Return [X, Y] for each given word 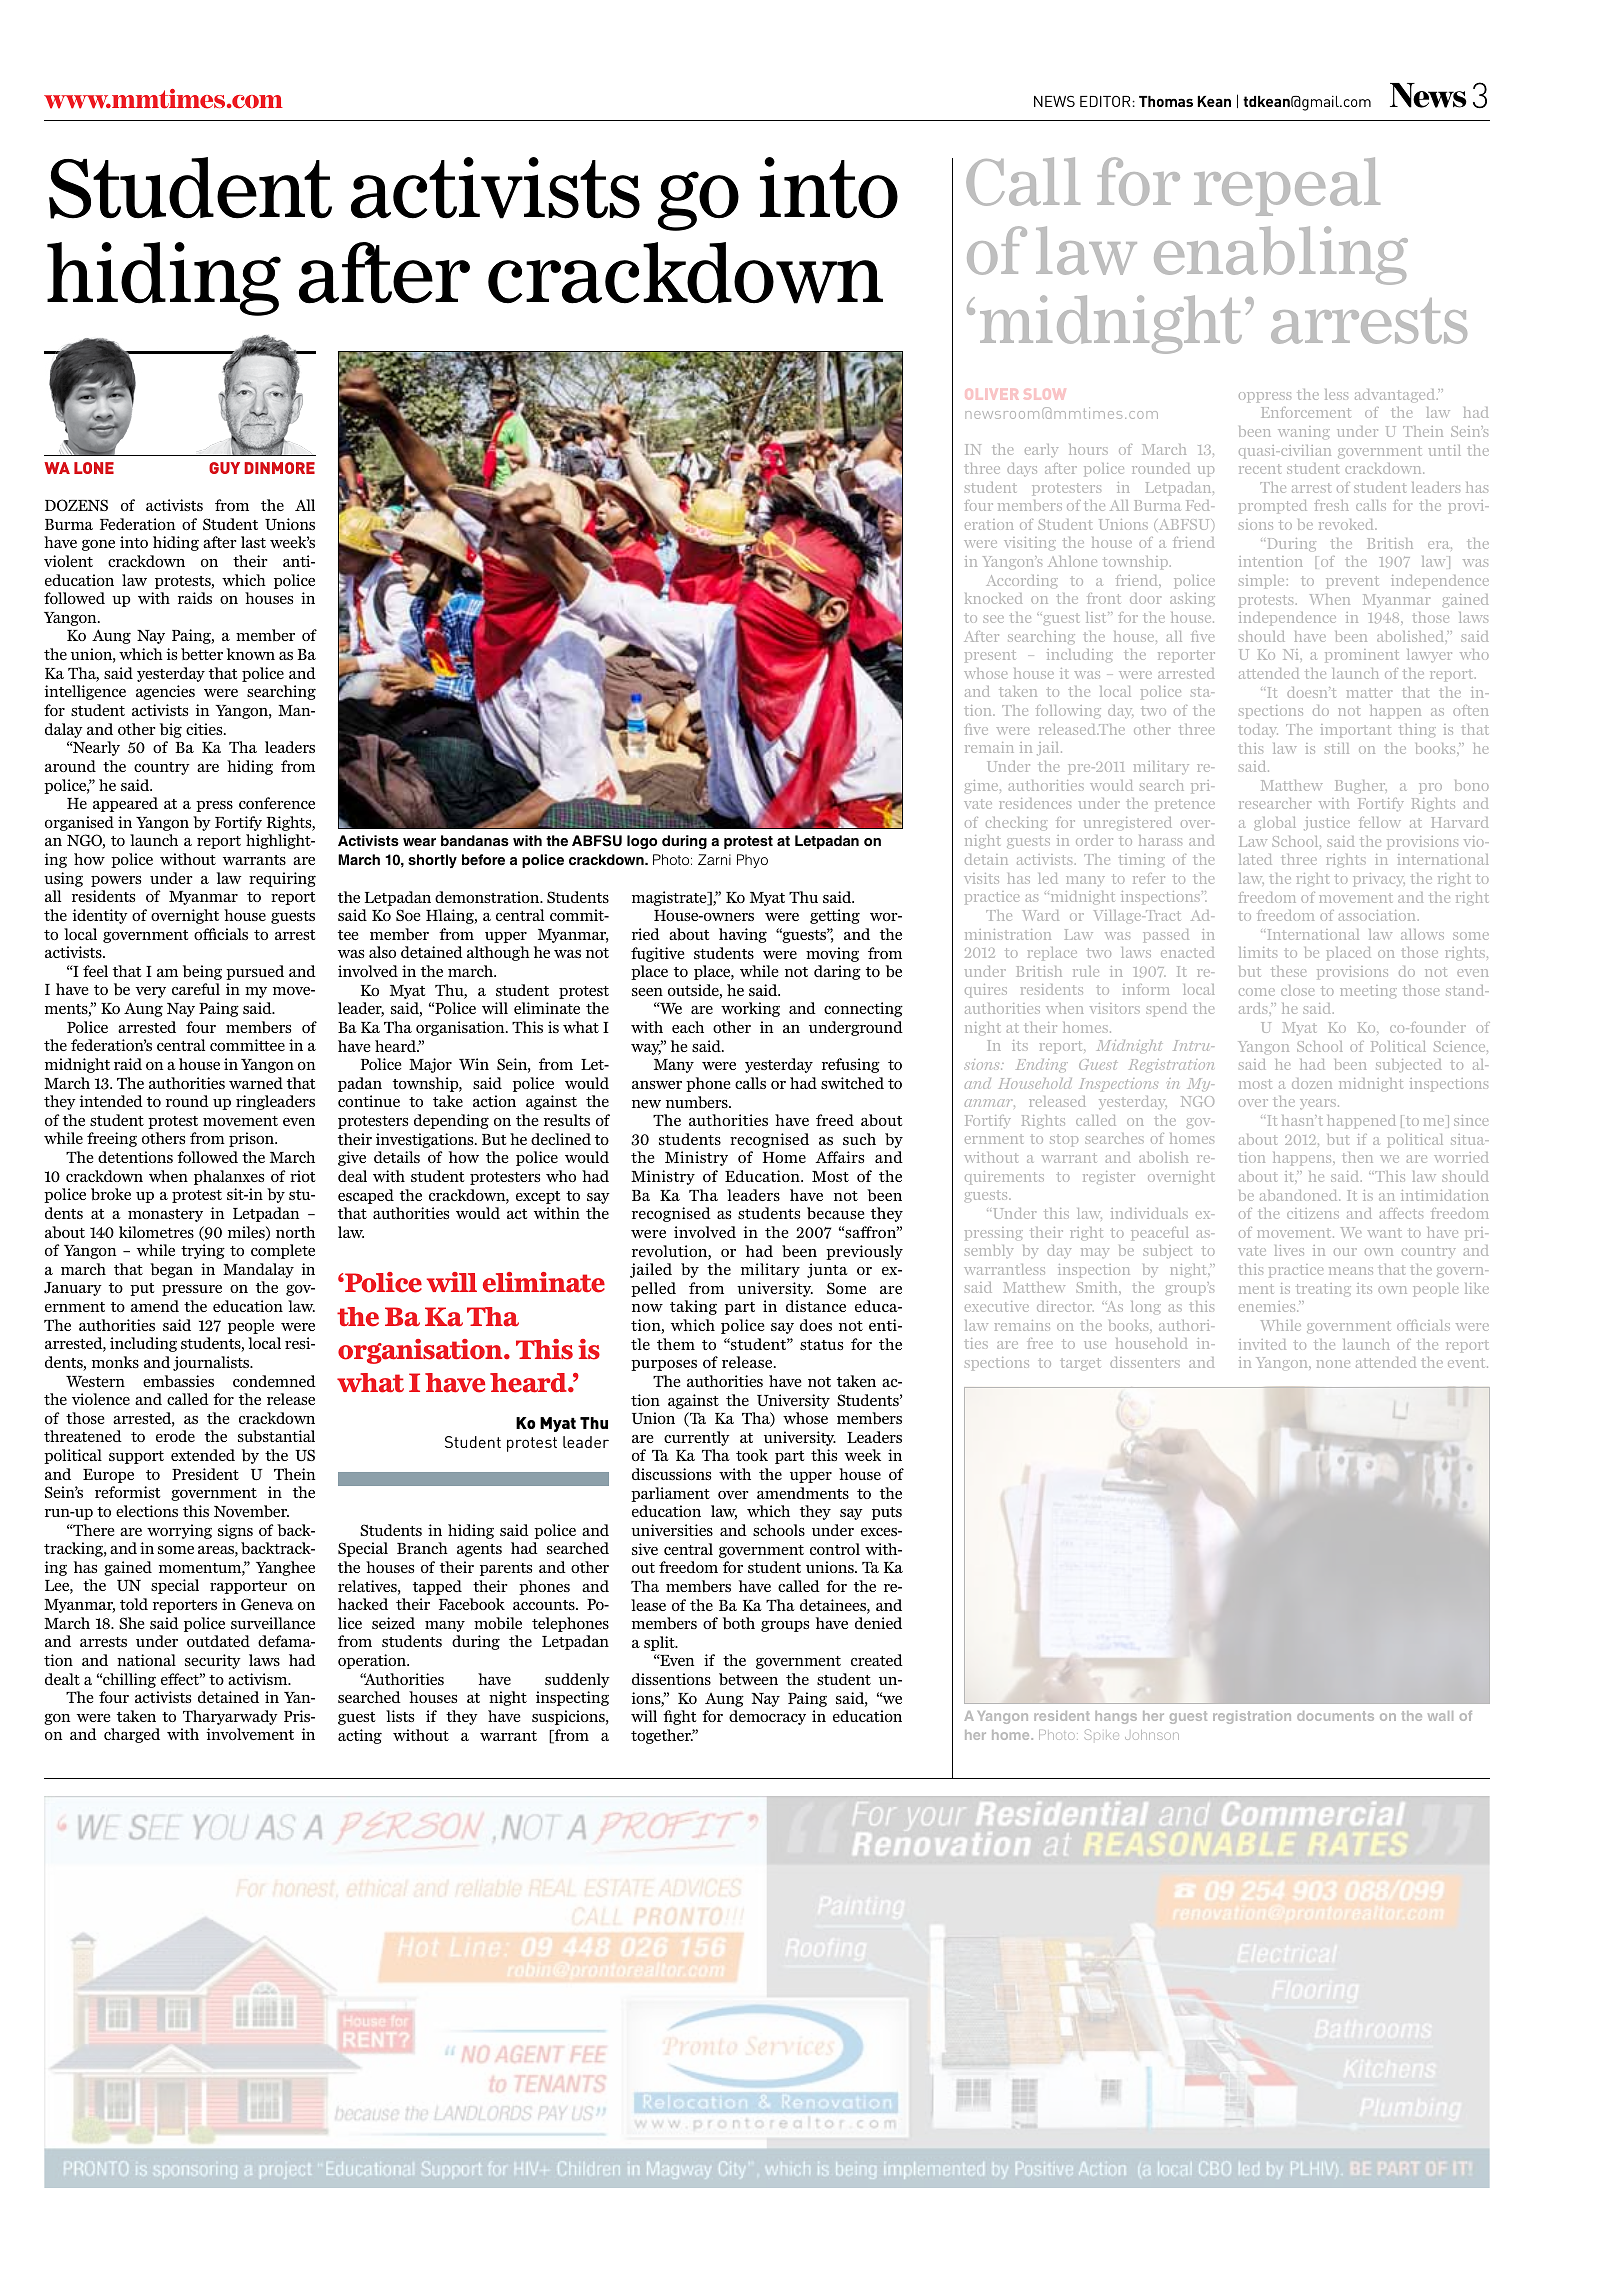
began [171, 1270]
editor [1105, 101]
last [253, 542]
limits [1258, 952]
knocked [993, 598]
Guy [224, 468]
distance [816, 1306]
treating [1323, 1289]
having [743, 935]
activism [259, 1679]
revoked [1347, 524]
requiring [282, 879]
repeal [1287, 186]
